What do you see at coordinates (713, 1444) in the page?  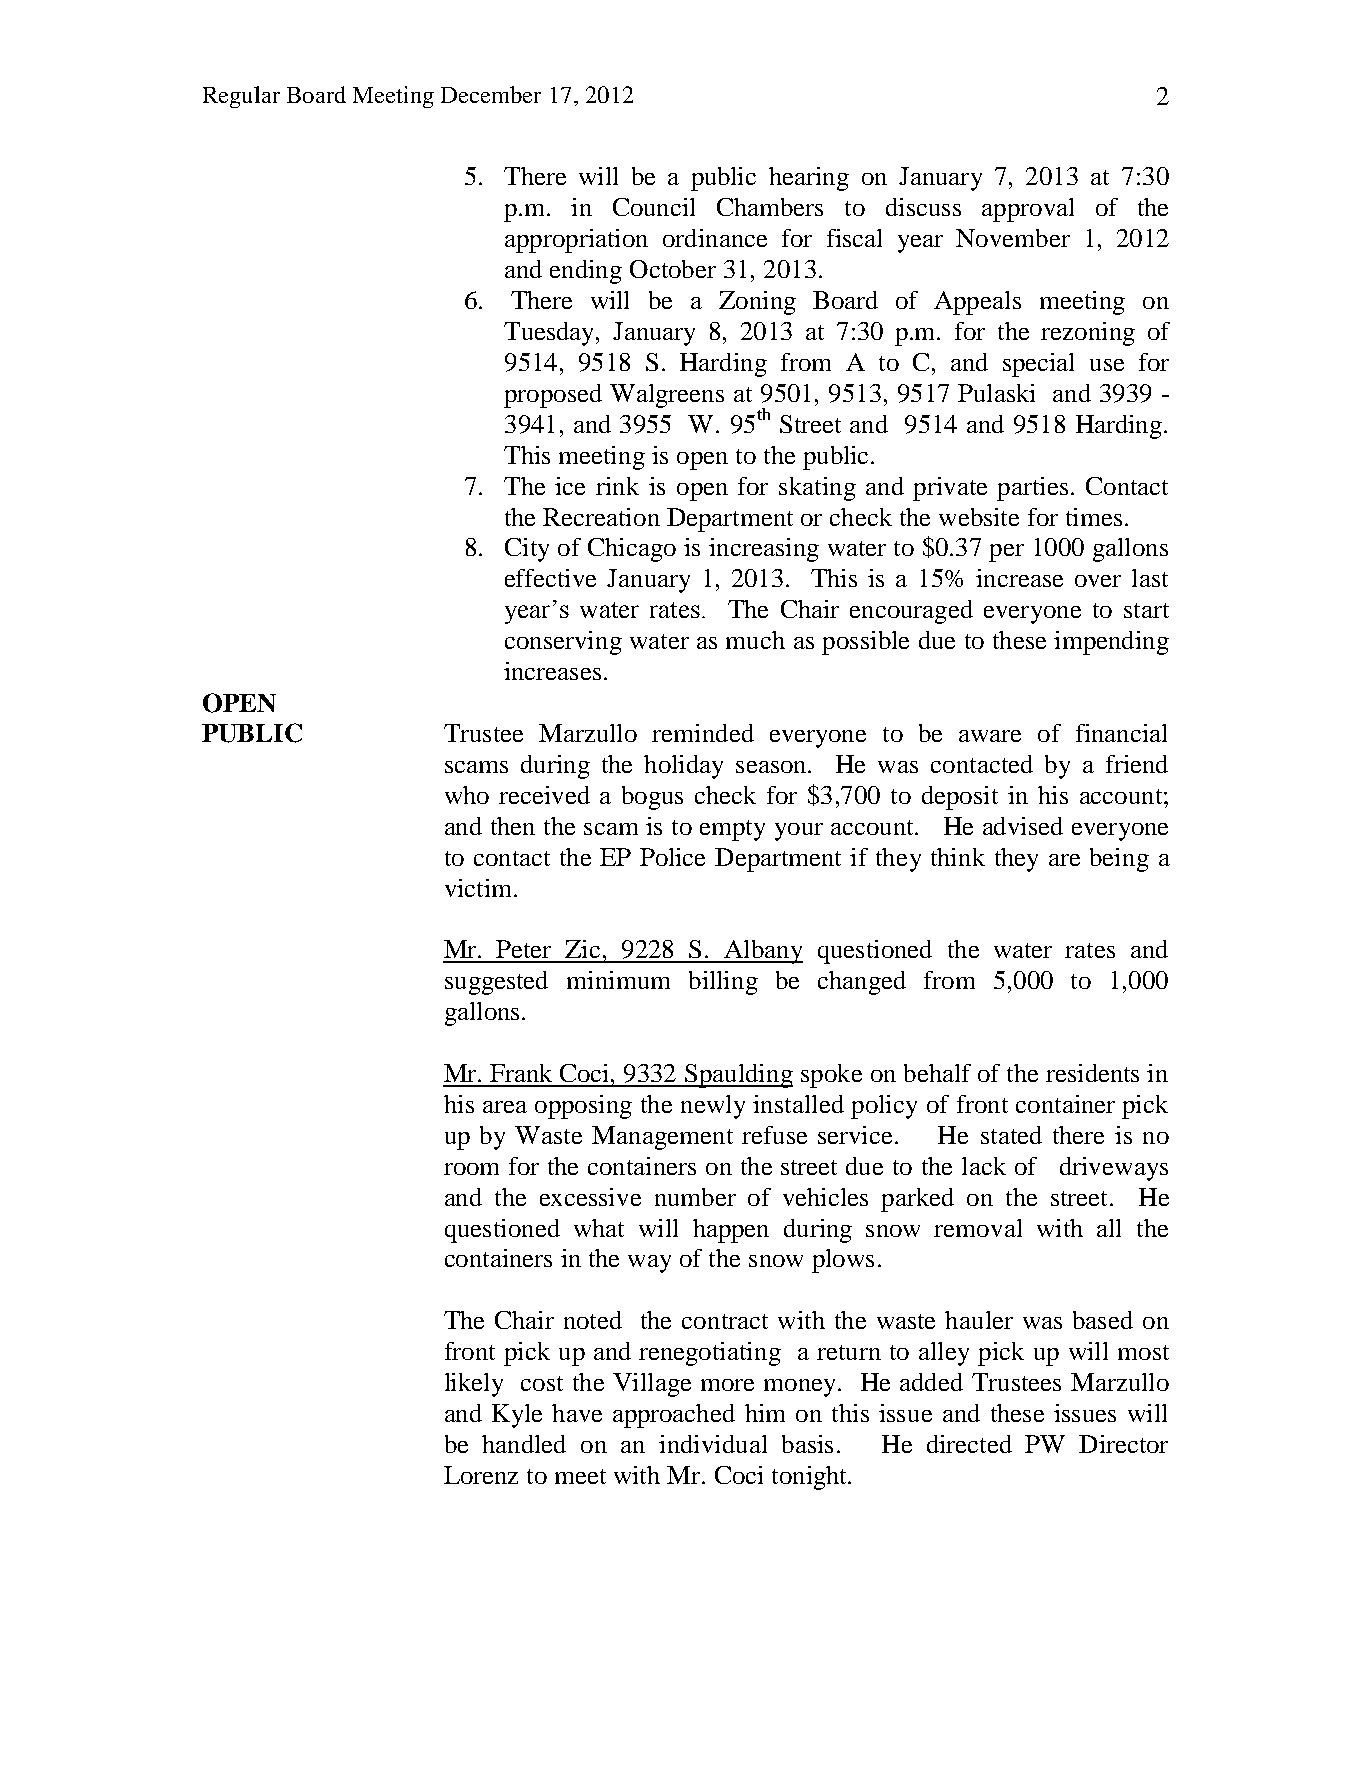 I see `individual` at bounding box center [713, 1444].
